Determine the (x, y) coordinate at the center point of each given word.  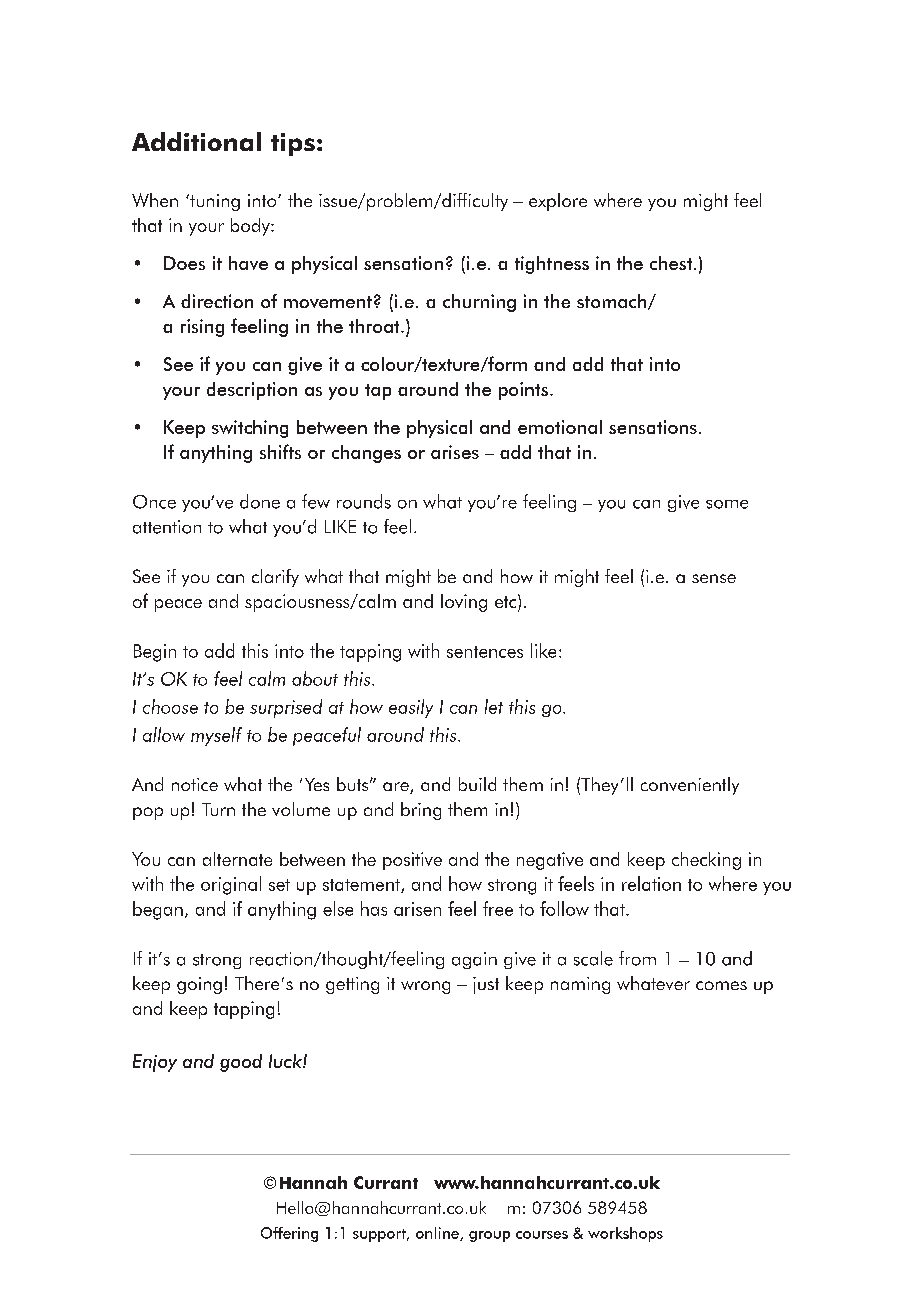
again (474, 960)
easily (411, 708)
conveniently (690, 786)
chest (672, 263)
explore (558, 202)
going (199, 985)
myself (216, 736)
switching (250, 429)
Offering (289, 1234)
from (637, 958)
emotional (560, 427)
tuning (214, 202)
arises (455, 452)
